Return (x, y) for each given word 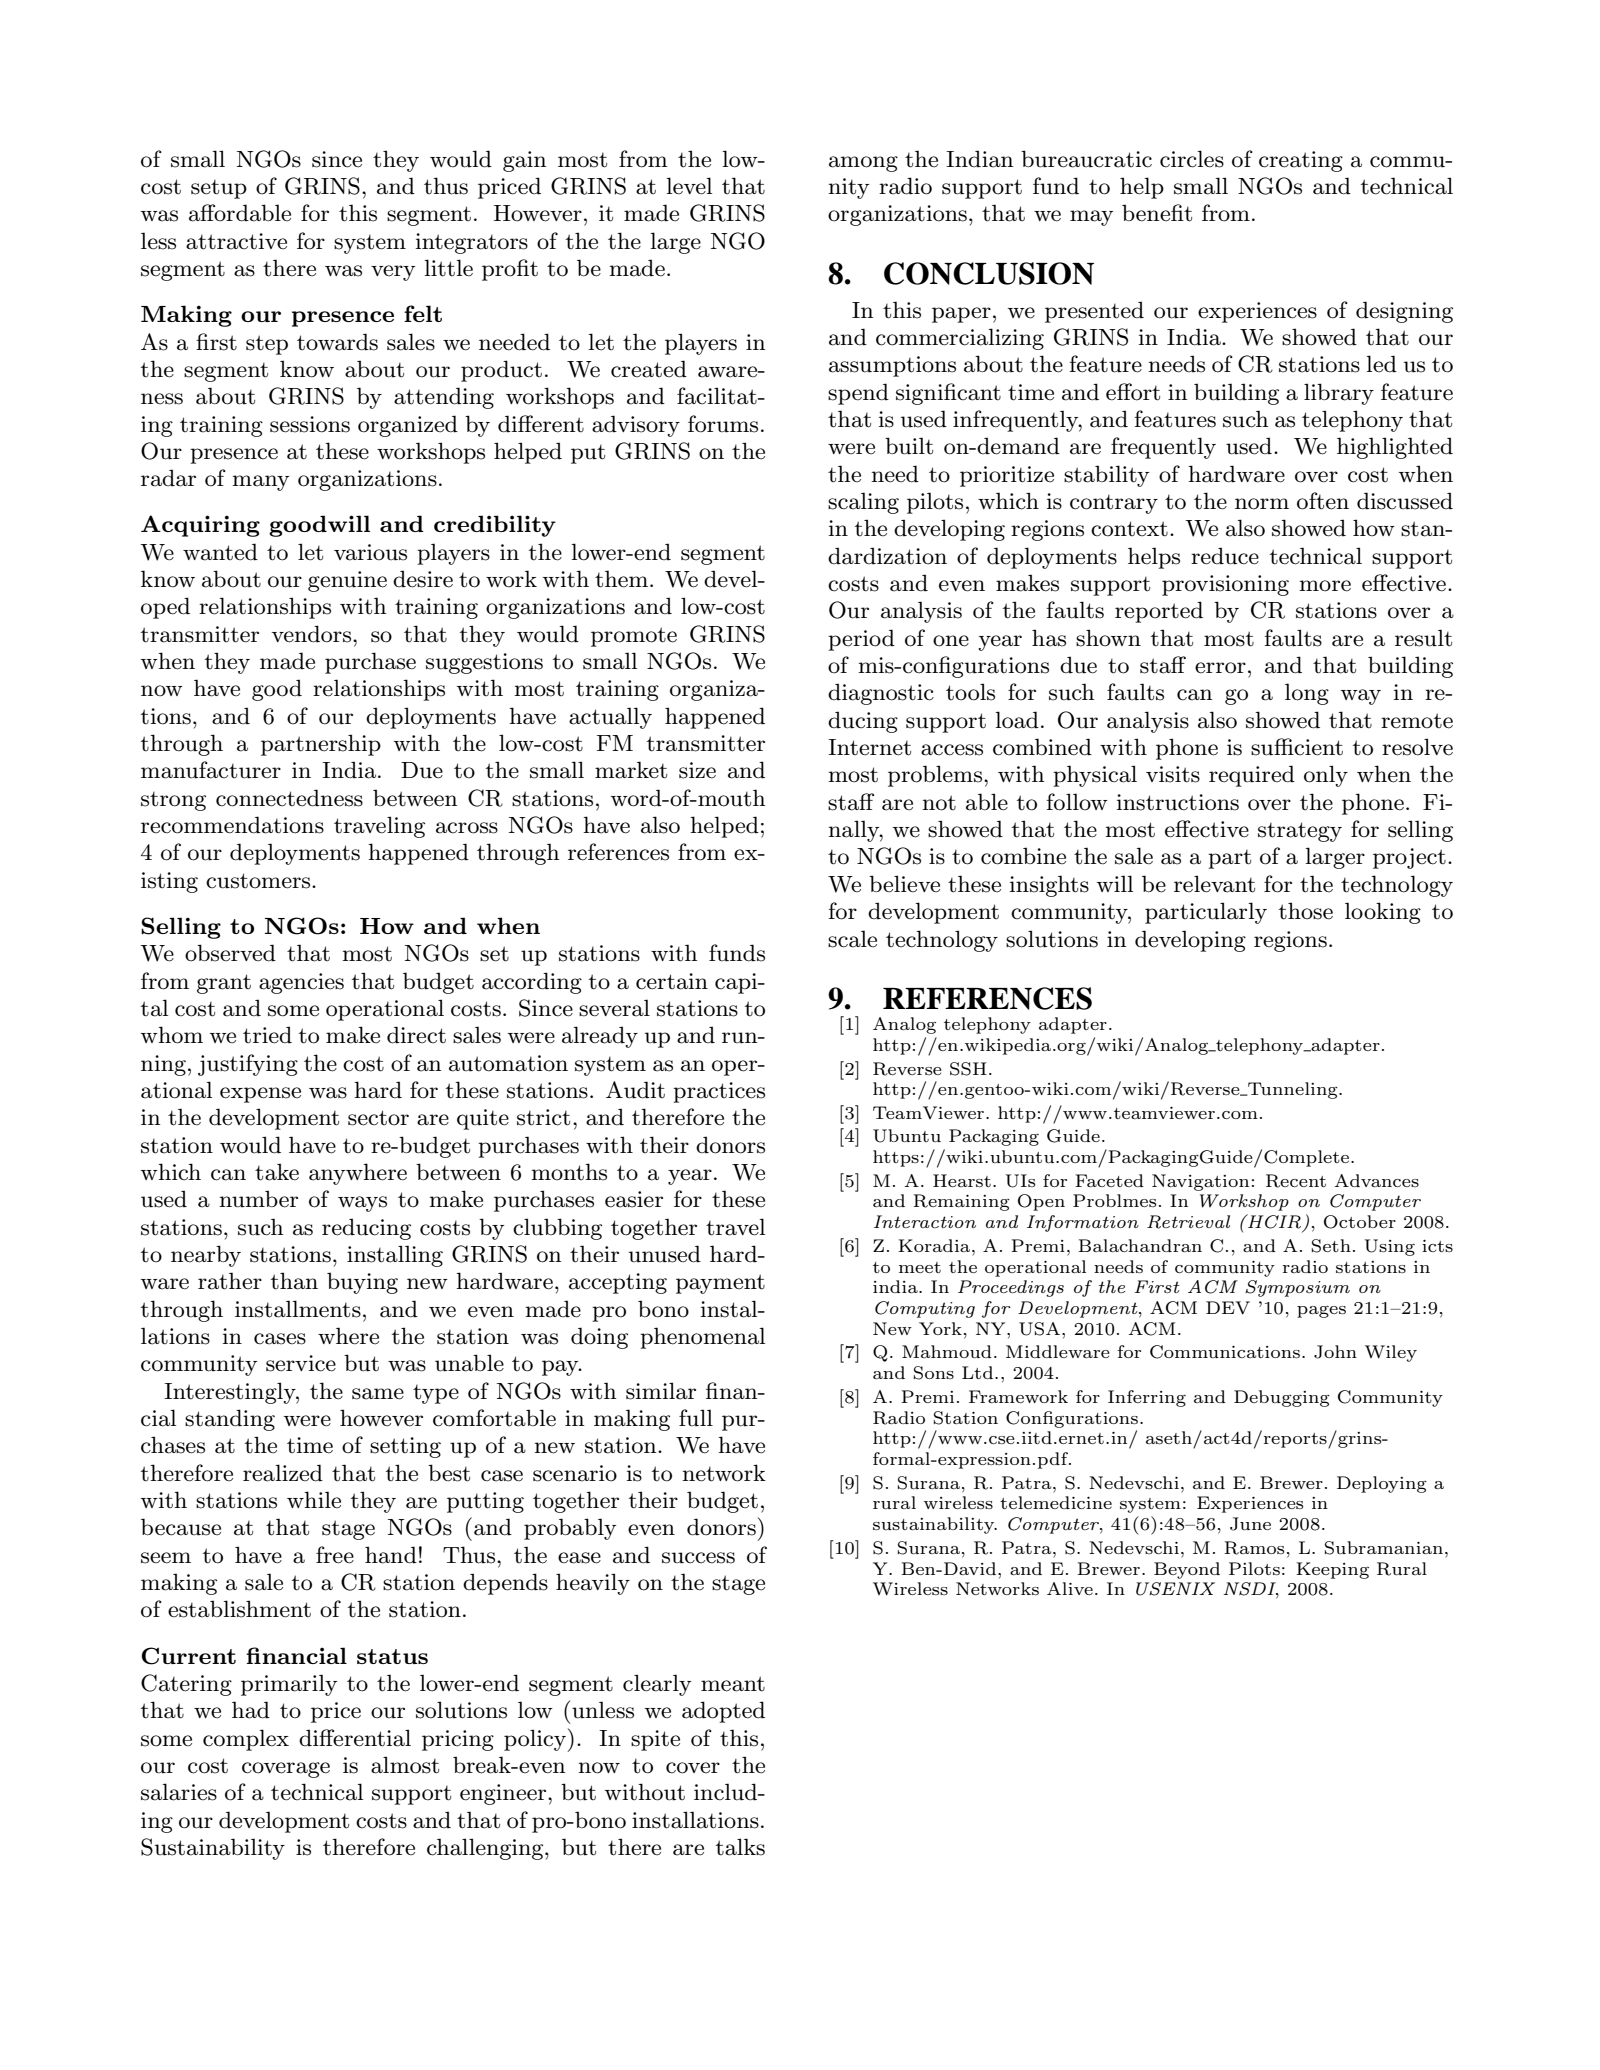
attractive (236, 241)
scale (852, 939)
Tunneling (1293, 1090)
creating (1301, 161)
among (863, 164)
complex (246, 1740)
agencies (301, 983)
